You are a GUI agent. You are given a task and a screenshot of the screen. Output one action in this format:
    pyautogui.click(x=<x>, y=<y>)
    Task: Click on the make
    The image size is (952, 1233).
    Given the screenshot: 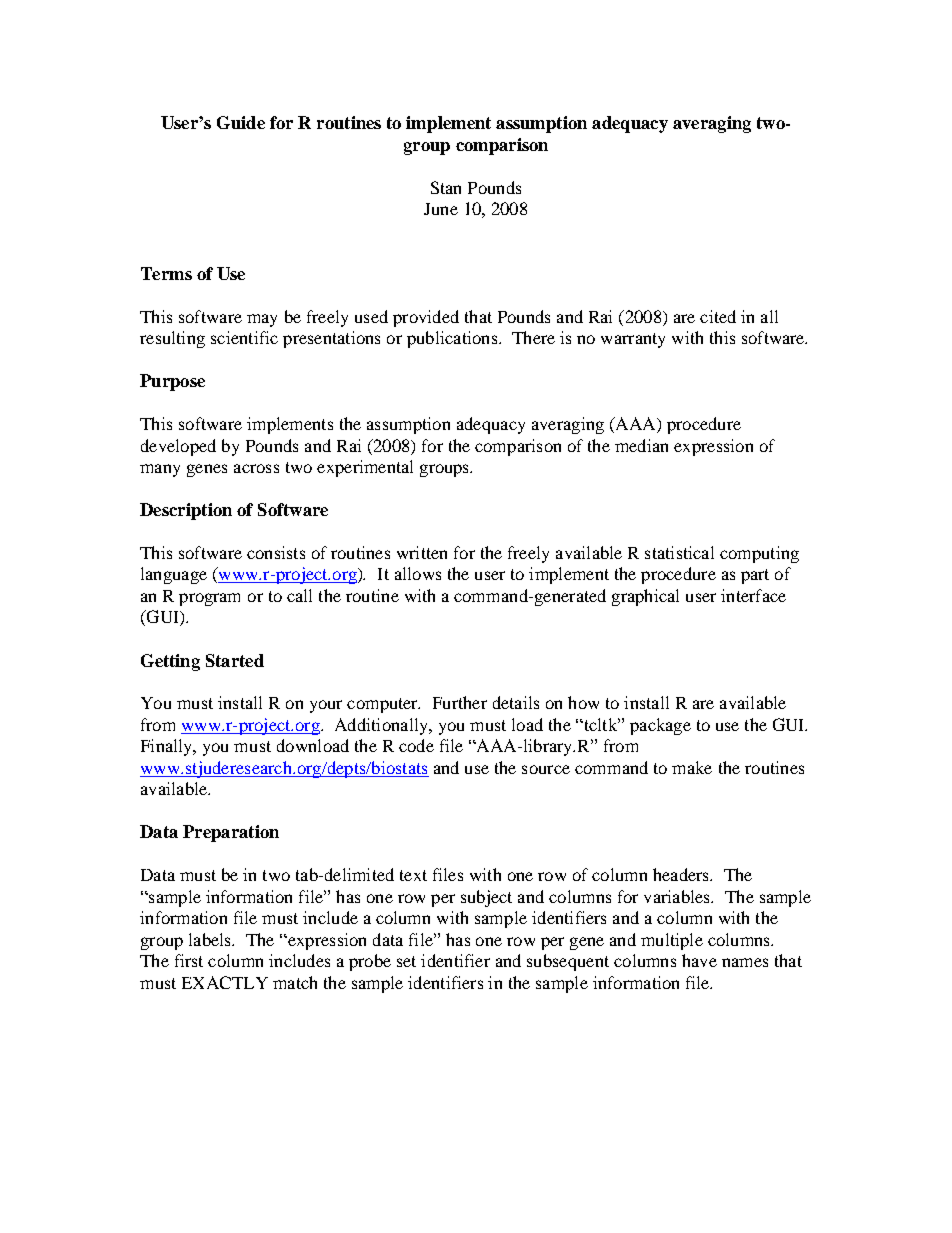 What is the action you would take?
    pyautogui.click(x=692, y=767)
